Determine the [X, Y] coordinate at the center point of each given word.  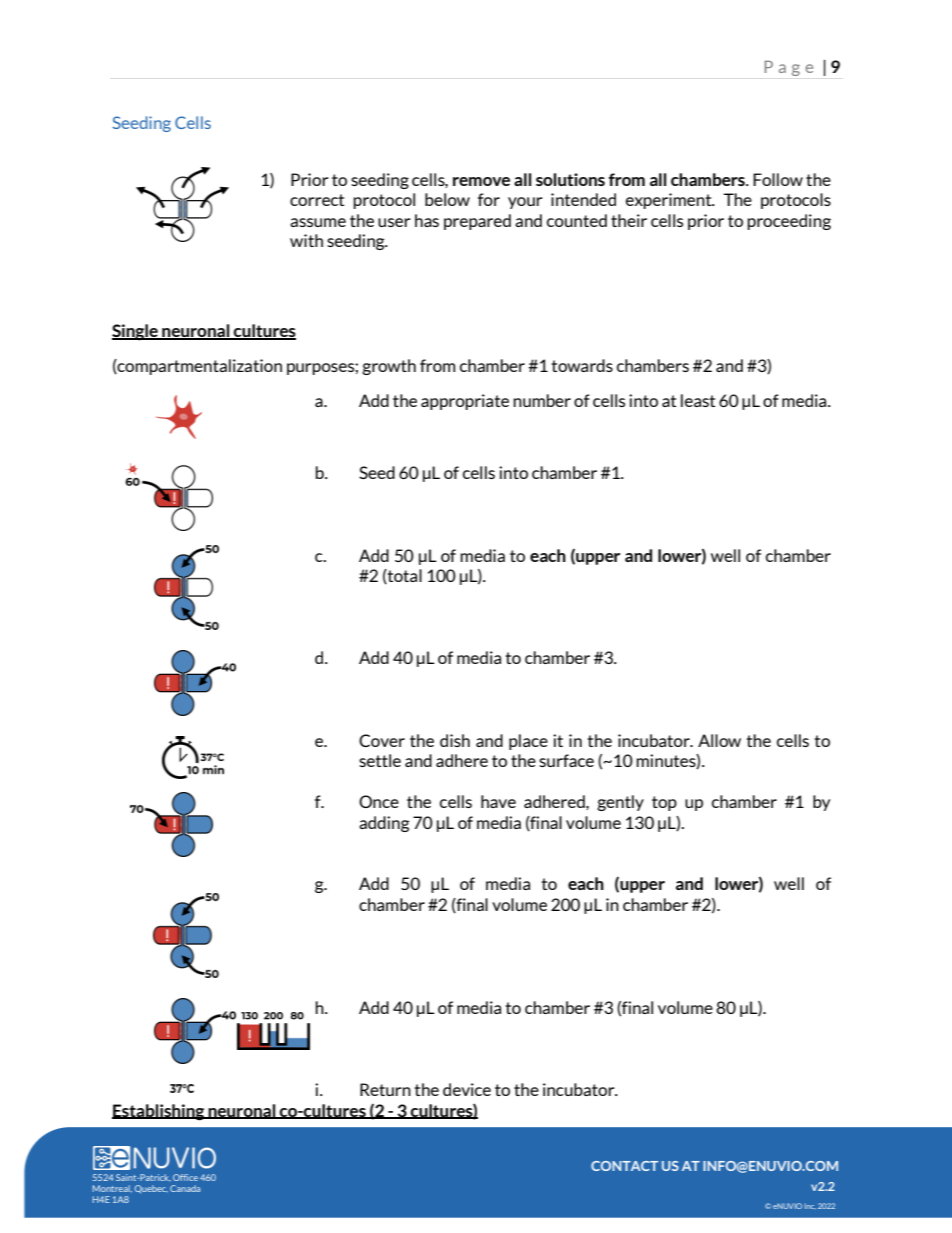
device [467, 1089]
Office [185, 1177]
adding [384, 824]
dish [455, 740]
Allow [719, 740]
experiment [670, 201]
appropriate [465, 402]
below [447, 199]
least [698, 400]
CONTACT [624, 1166]
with [306, 240]
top [664, 803]
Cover [382, 740]
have [498, 801]
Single [136, 332]
